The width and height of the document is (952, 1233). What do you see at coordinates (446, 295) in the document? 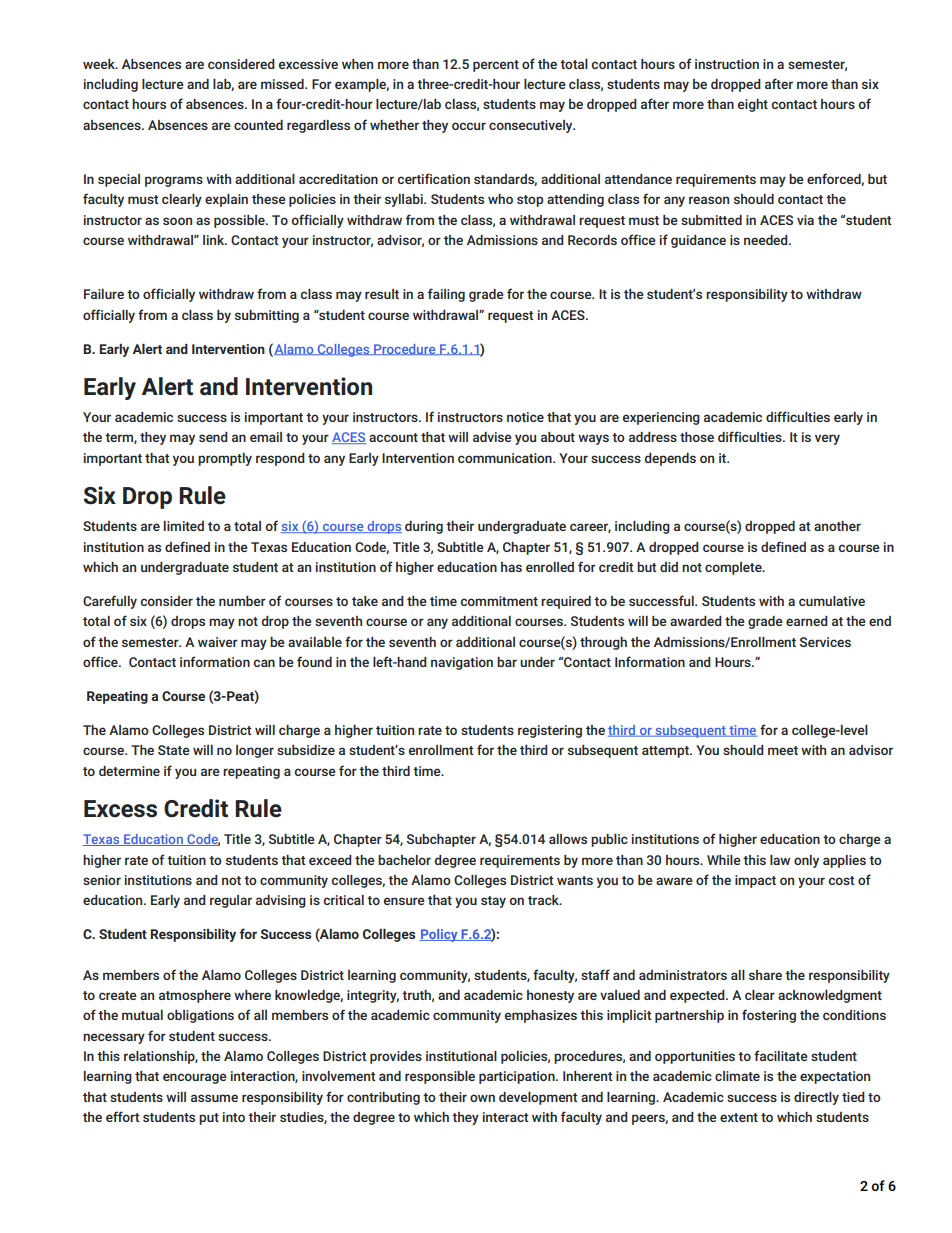
I see `failing` at bounding box center [446, 295].
